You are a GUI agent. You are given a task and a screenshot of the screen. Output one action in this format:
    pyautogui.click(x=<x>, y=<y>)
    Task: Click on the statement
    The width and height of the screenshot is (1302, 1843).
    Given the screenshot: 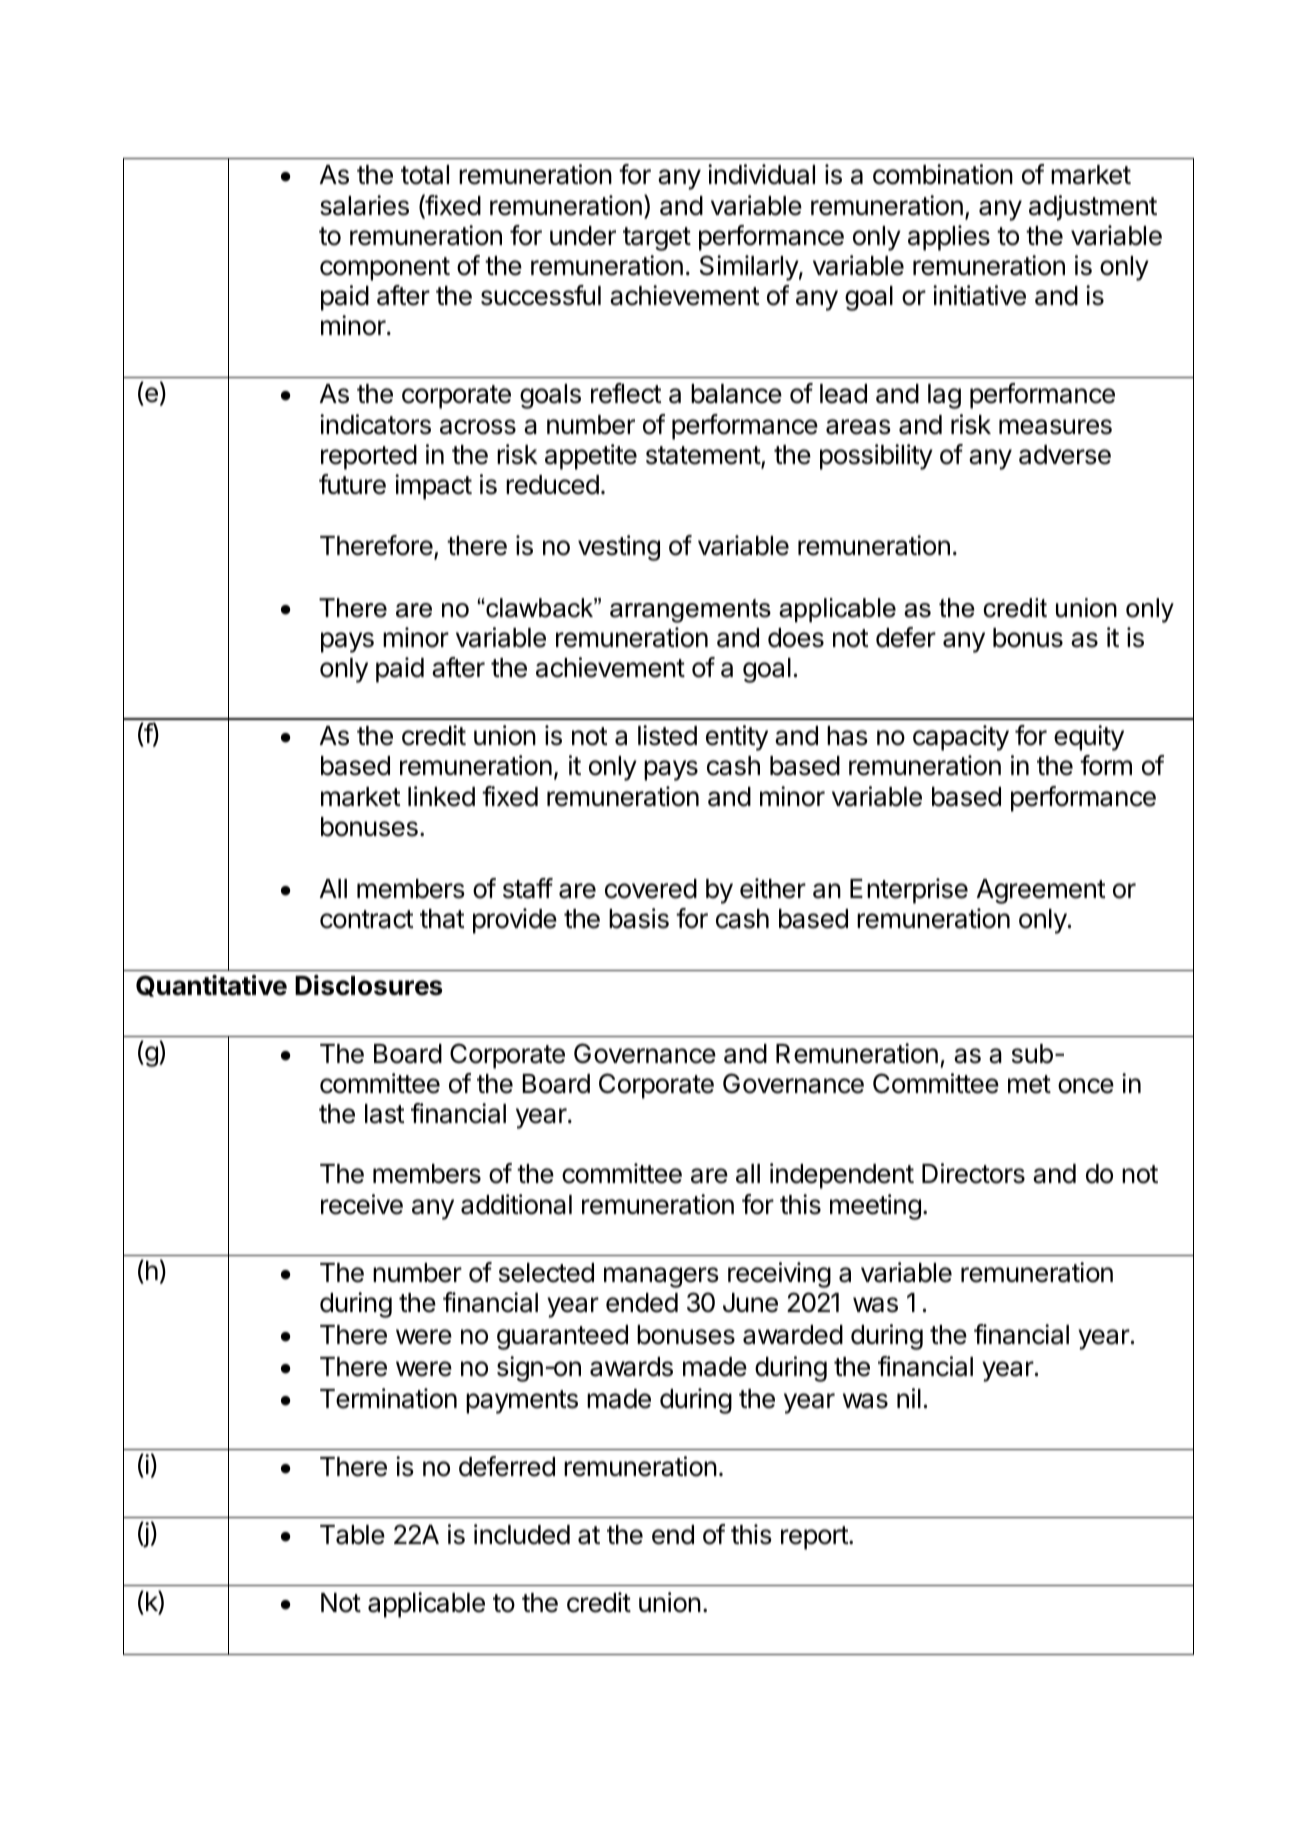 What is the action you would take?
    pyautogui.click(x=704, y=456)
